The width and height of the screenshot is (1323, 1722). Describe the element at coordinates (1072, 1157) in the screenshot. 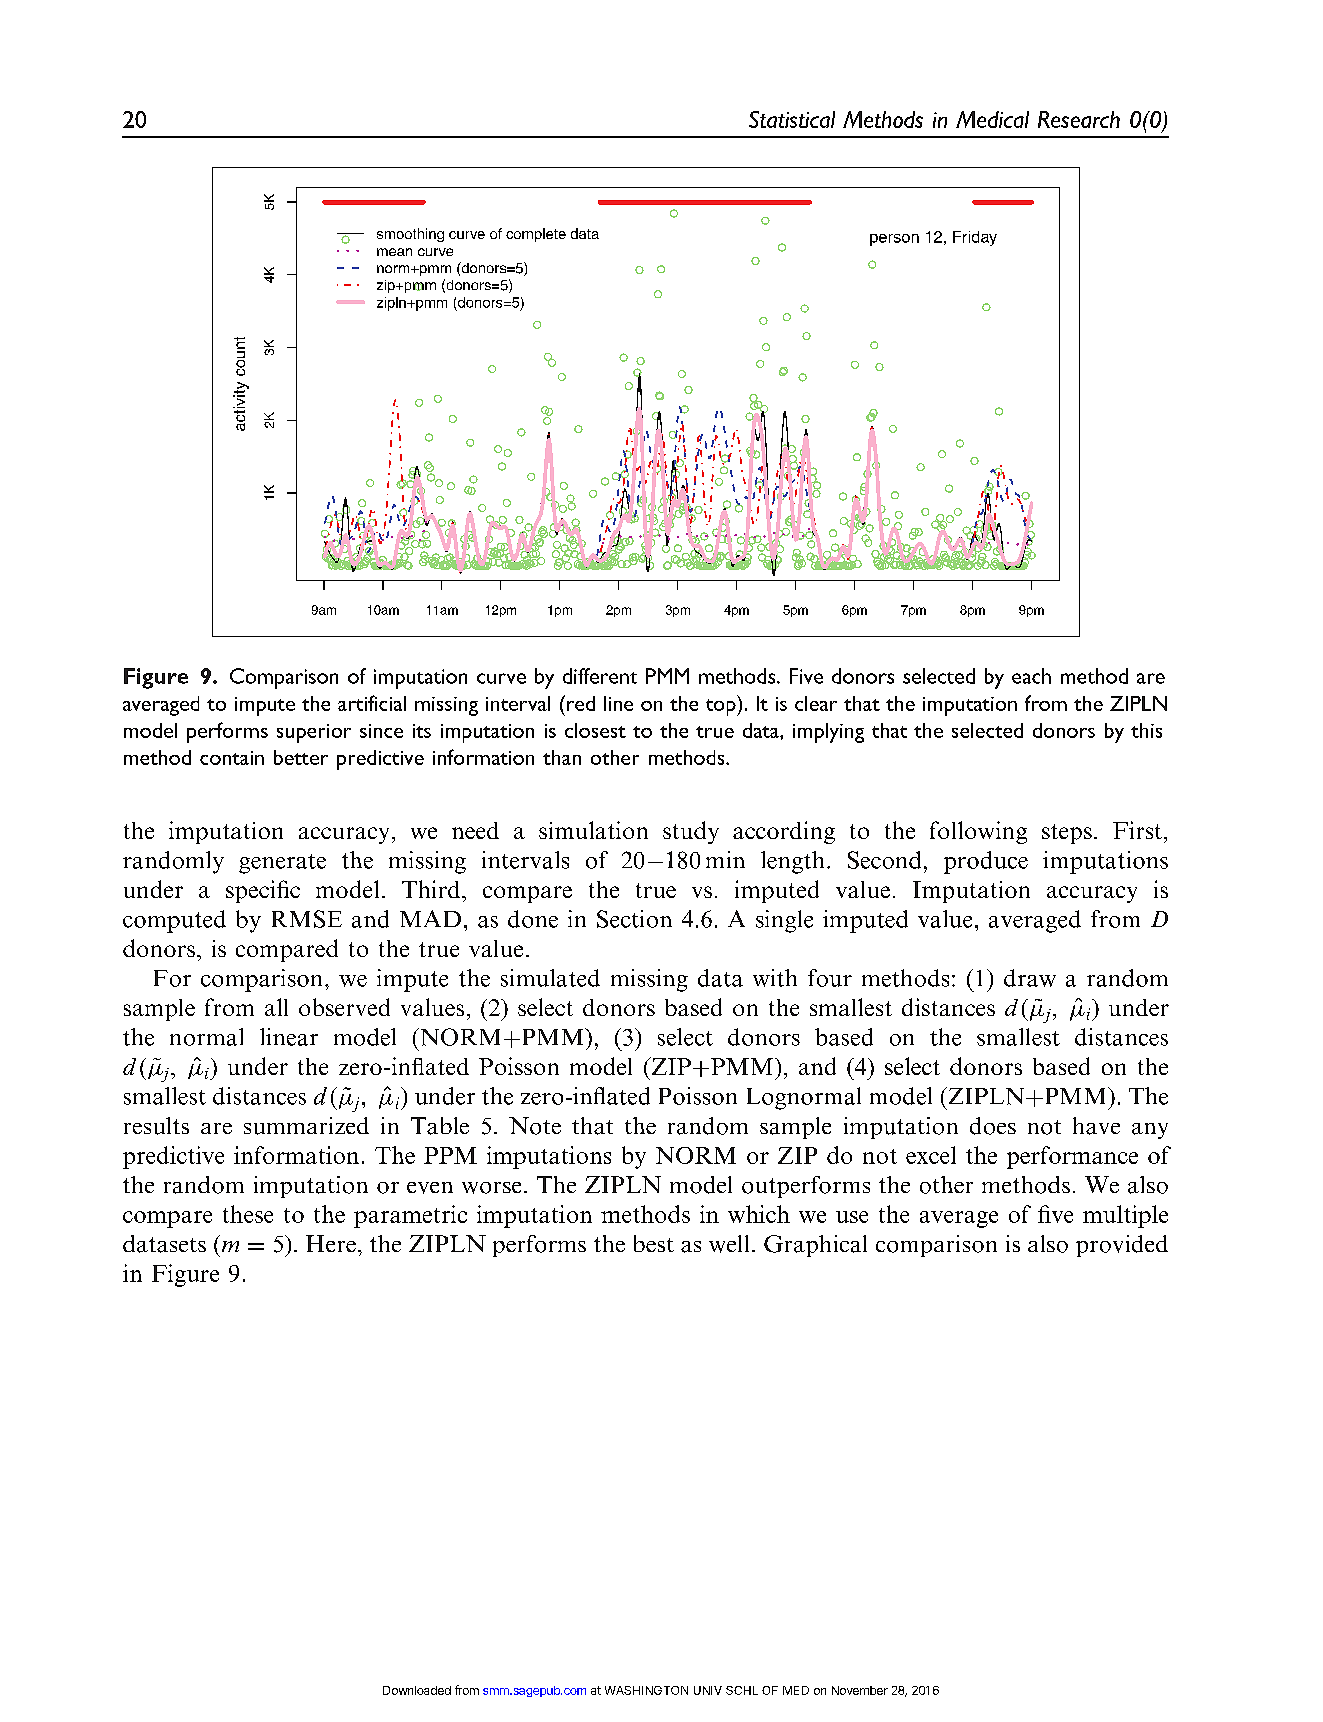

I see `performance` at that location.
